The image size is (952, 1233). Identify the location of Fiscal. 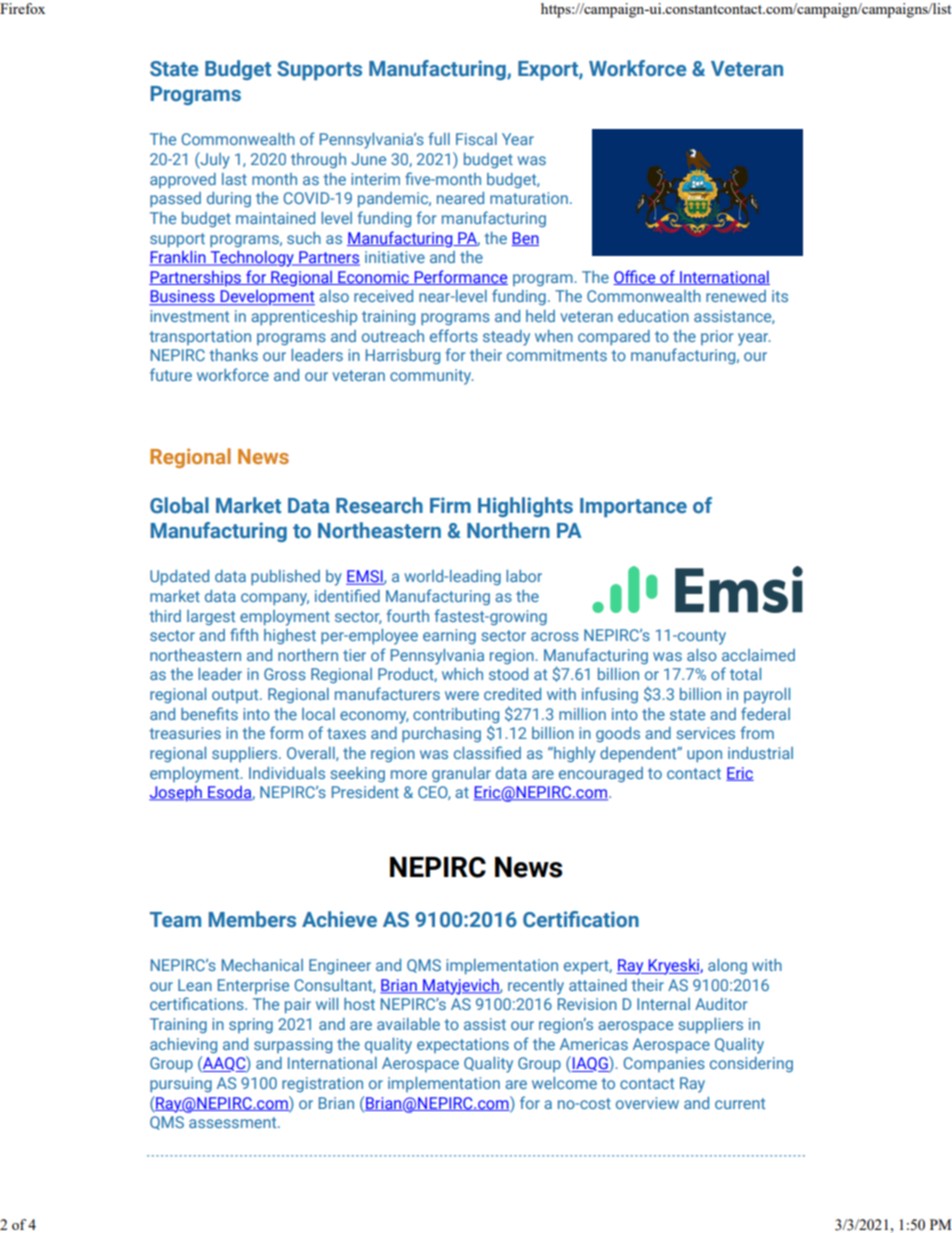
(476, 139).
